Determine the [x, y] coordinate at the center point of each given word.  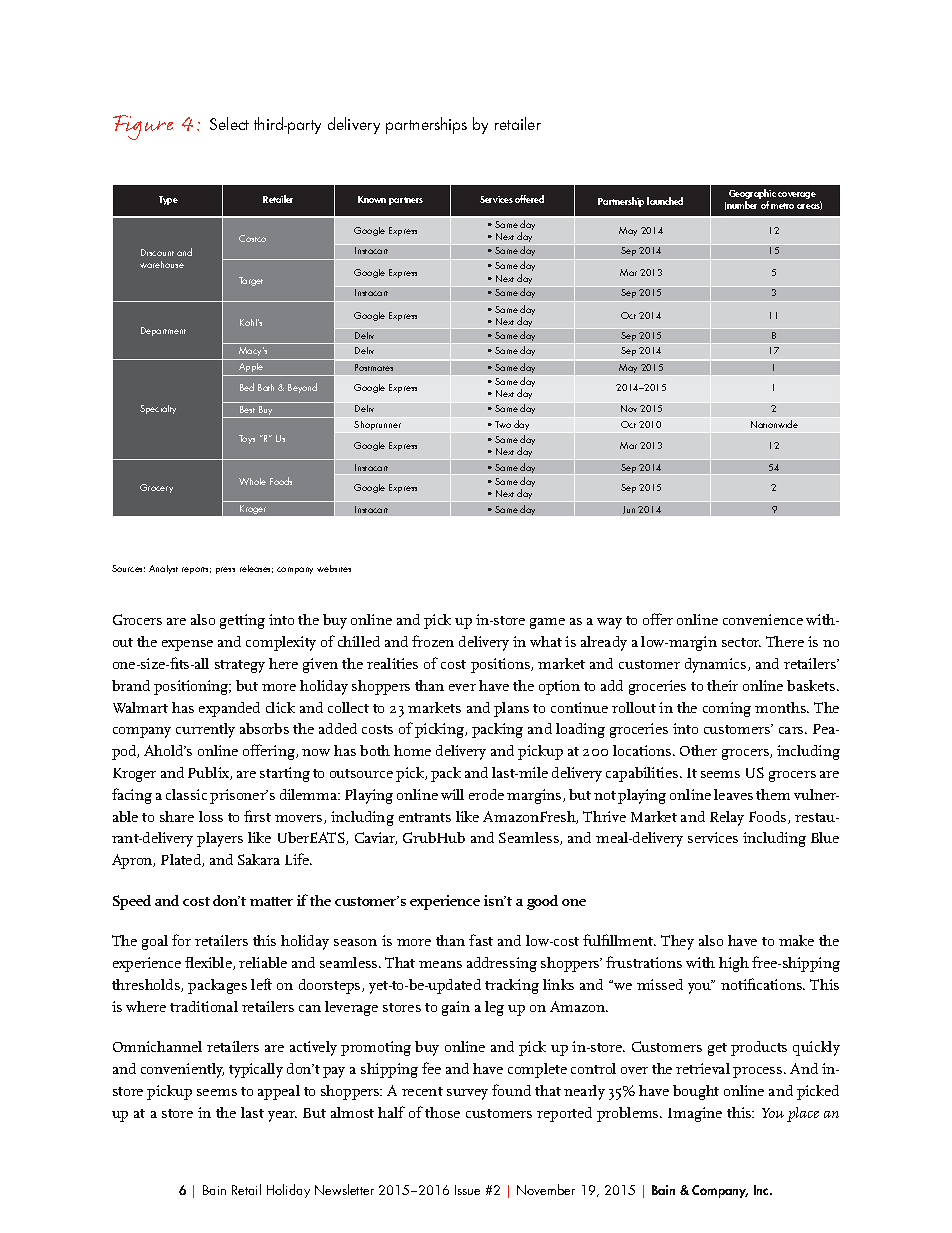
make [796, 940]
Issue [467, 1190]
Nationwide [774, 424]
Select [229, 123]
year [282, 1116]
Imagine [695, 1114]
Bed [247, 387]
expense [187, 645]
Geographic [752, 195]
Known [372, 199]
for [181, 940]
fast [481, 940]
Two [503, 424]
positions [501, 665]
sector [741, 642]
